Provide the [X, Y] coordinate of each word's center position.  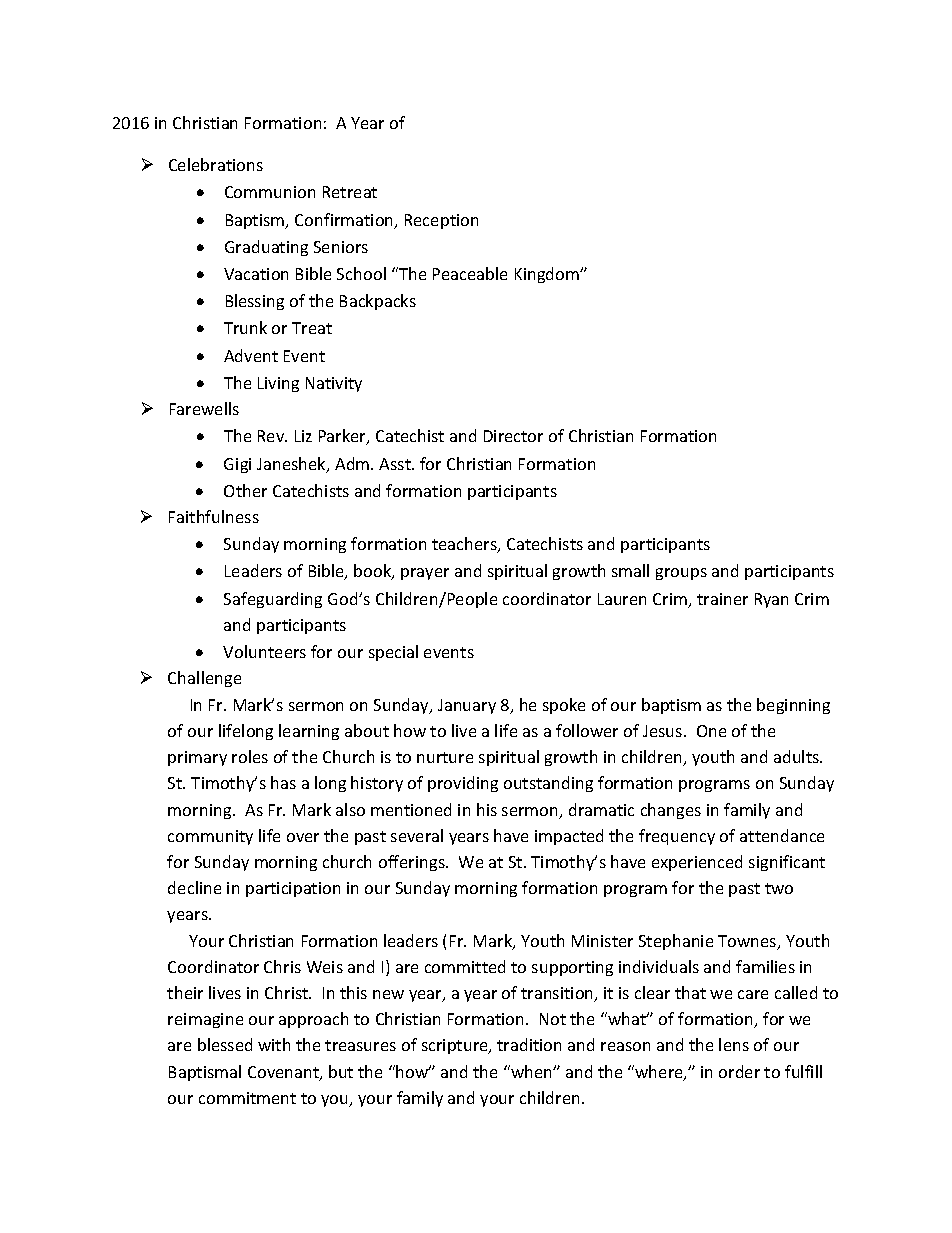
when [531, 1071]
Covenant [284, 1073]
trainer [722, 599]
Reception [441, 221]
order [739, 1071]
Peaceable [470, 273]
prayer [425, 574]
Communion [270, 192]
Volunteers [264, 651]
